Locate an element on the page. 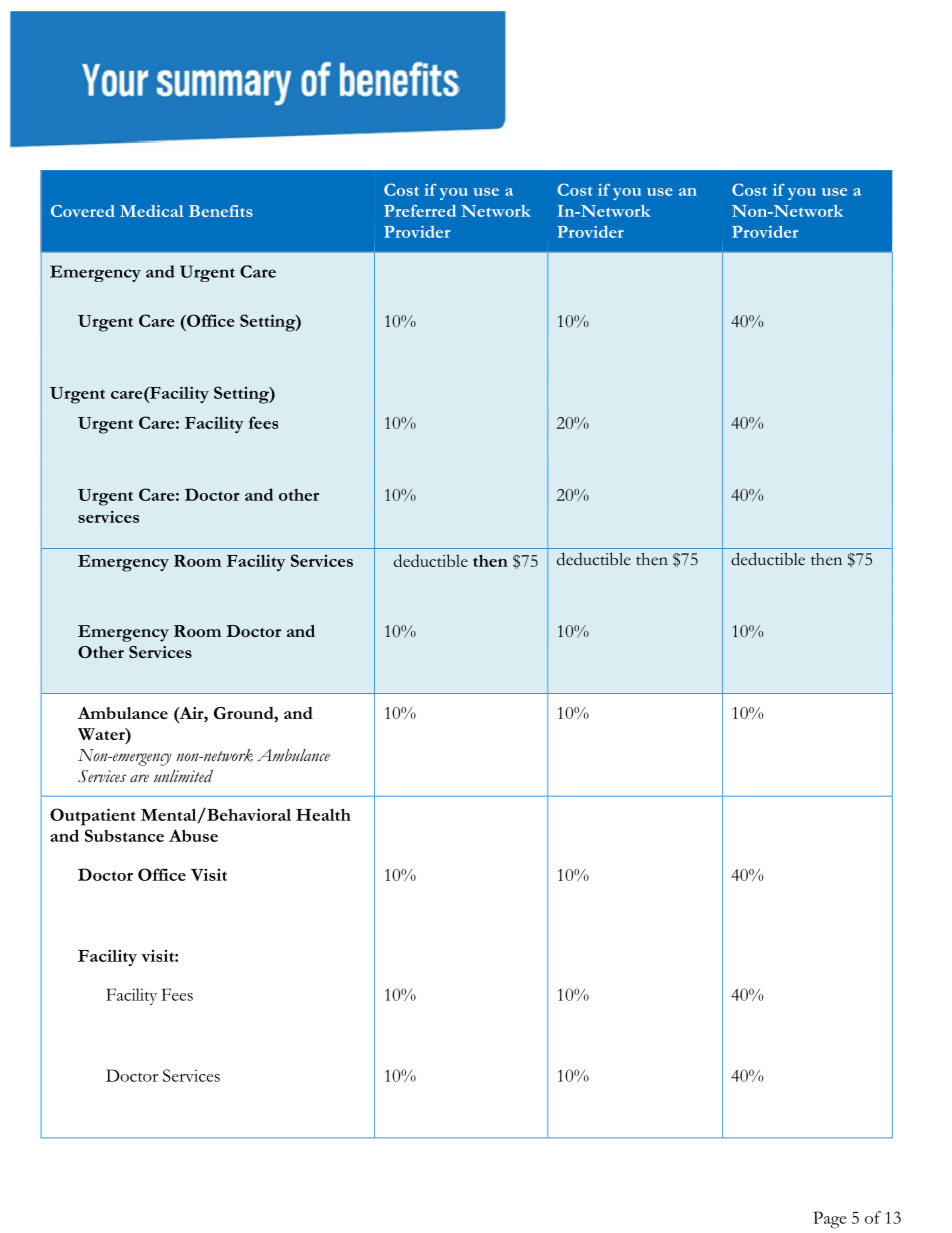 Image resolution: width=952 pixels, height=1233 pixels. Covered is located at coordinates (83, 211).
